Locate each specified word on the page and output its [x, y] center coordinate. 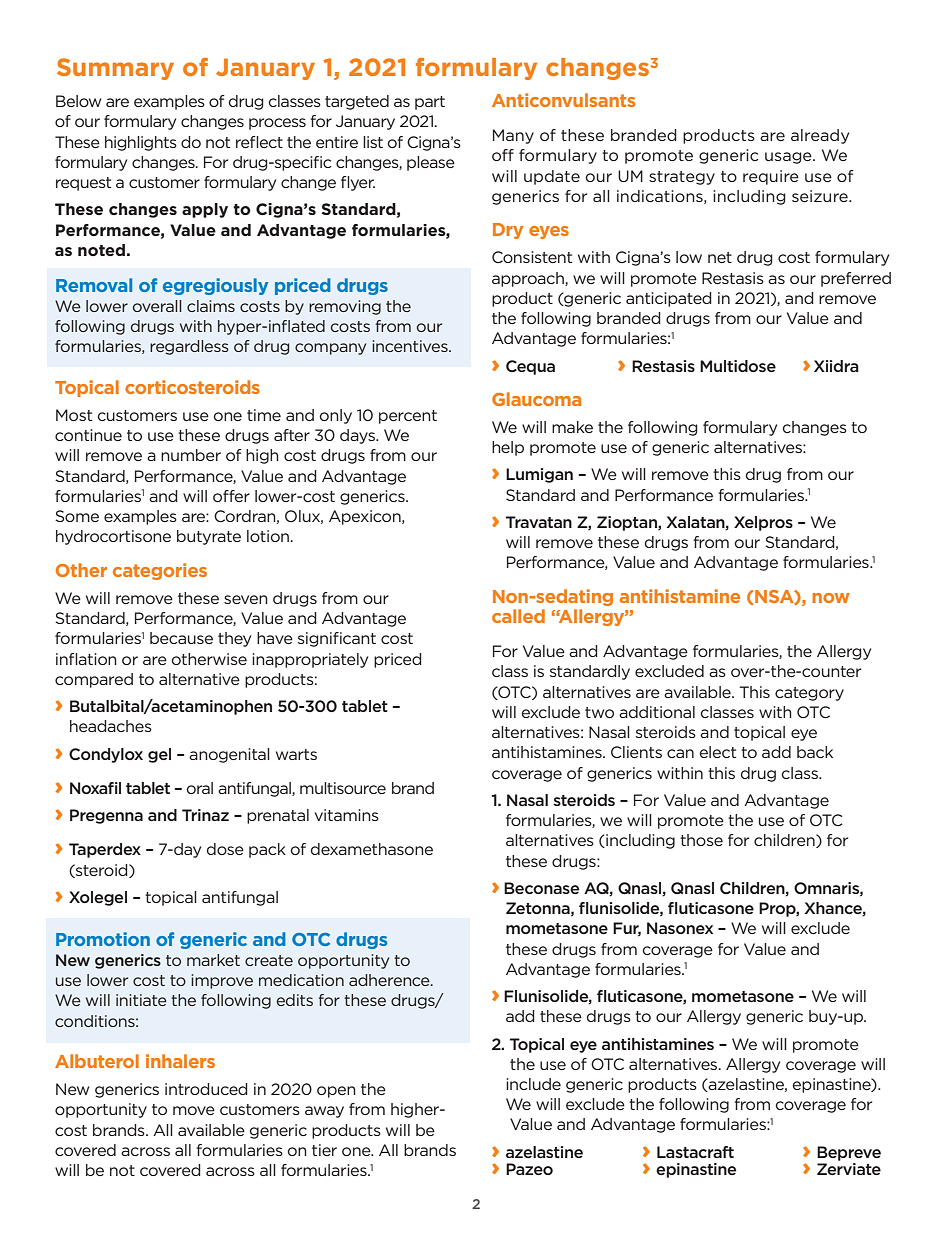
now [831, 598]
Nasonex [680, 928]
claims [211, 306]
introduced [206, 1089]
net [720, 257]
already [820, 136]
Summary [115, 69]
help [508, 448]
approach [529, 279]
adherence [390, 980]
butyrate [209, 537]
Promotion [103, 939]
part [430, 103]
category [809, 694]
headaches [111, 726]
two [599, 712]
